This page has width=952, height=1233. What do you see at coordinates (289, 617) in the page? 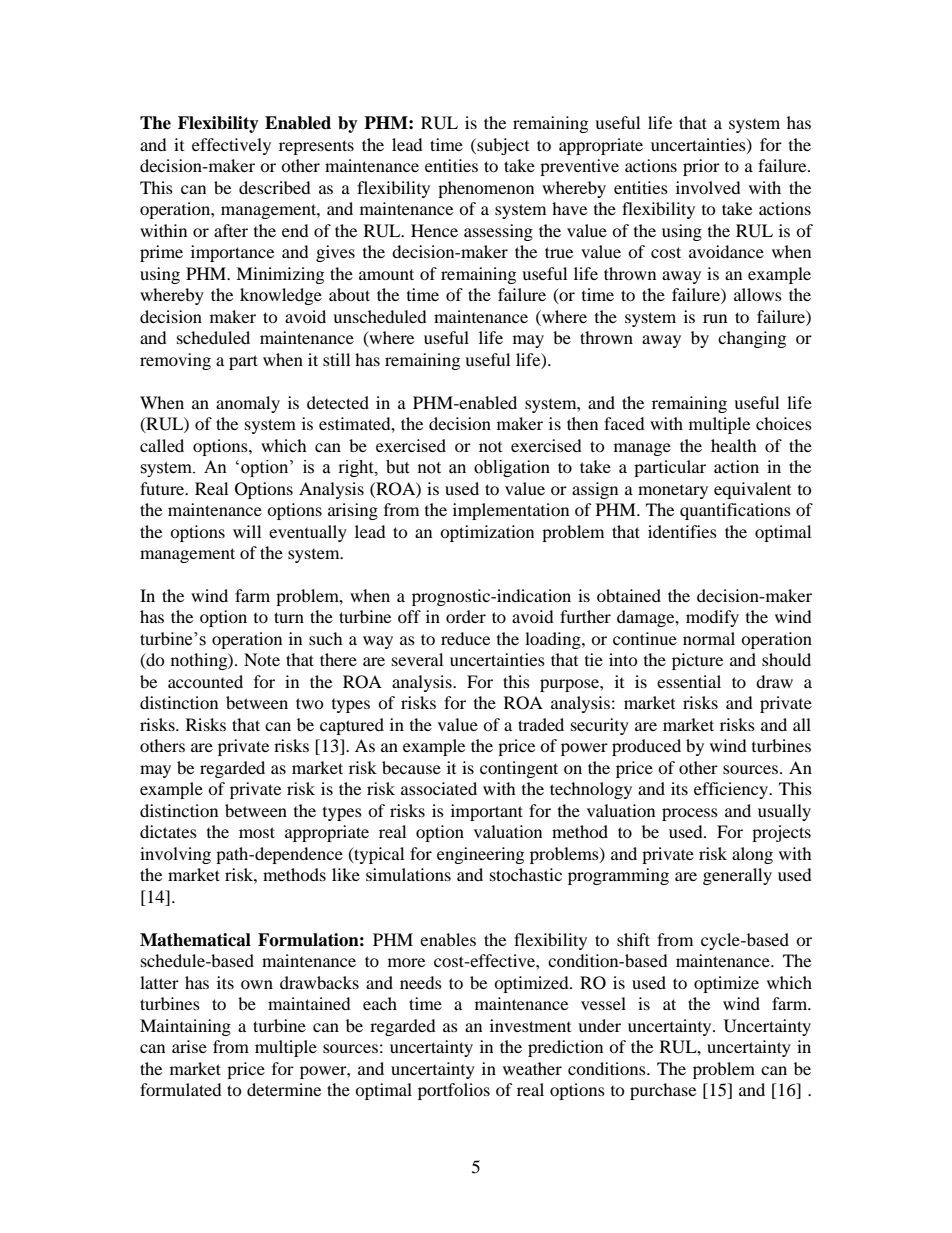
I see `turn` at bounding box center [289, 617].
